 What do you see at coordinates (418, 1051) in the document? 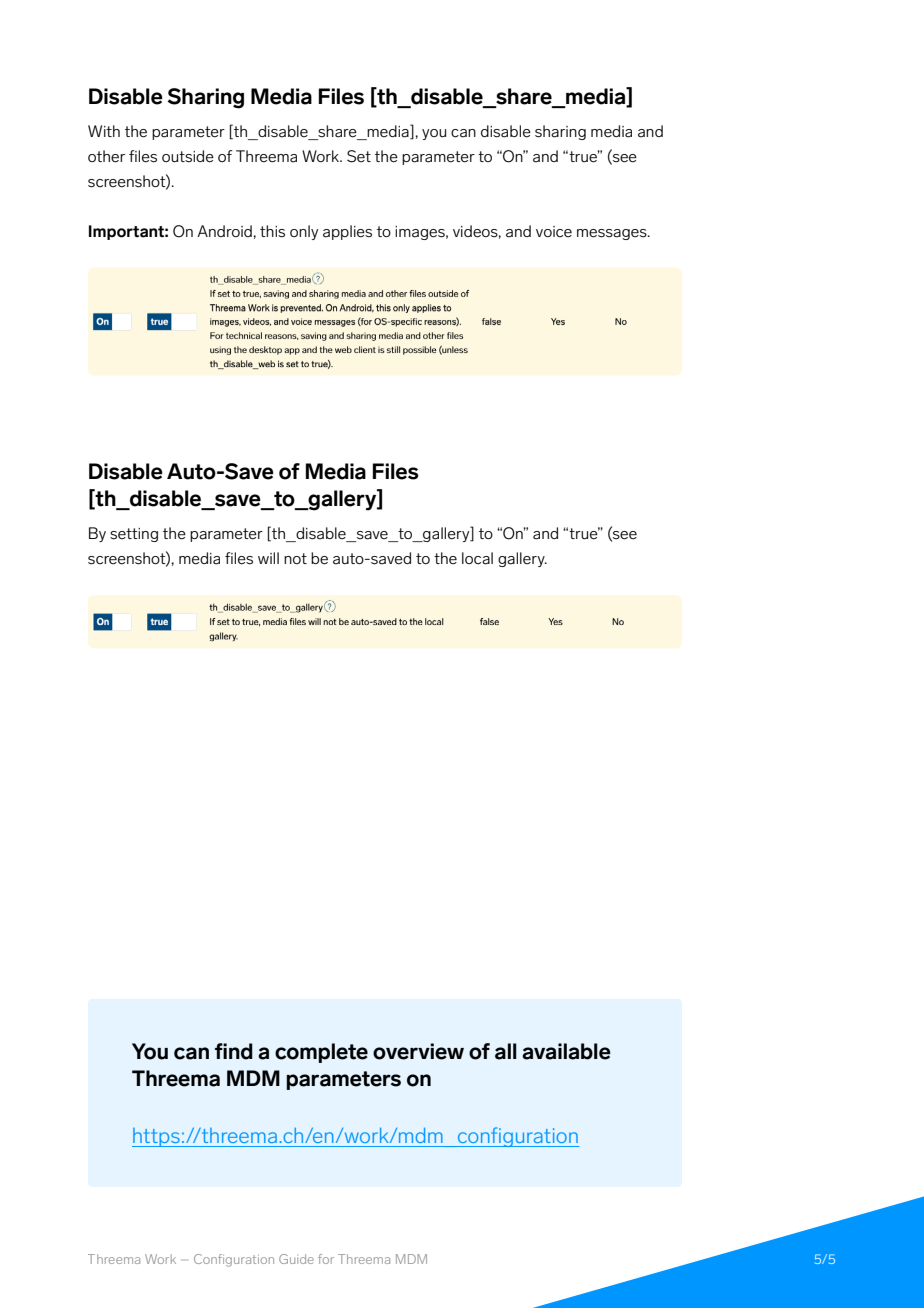
I see `overview` at bounding box center [418, 1051].
